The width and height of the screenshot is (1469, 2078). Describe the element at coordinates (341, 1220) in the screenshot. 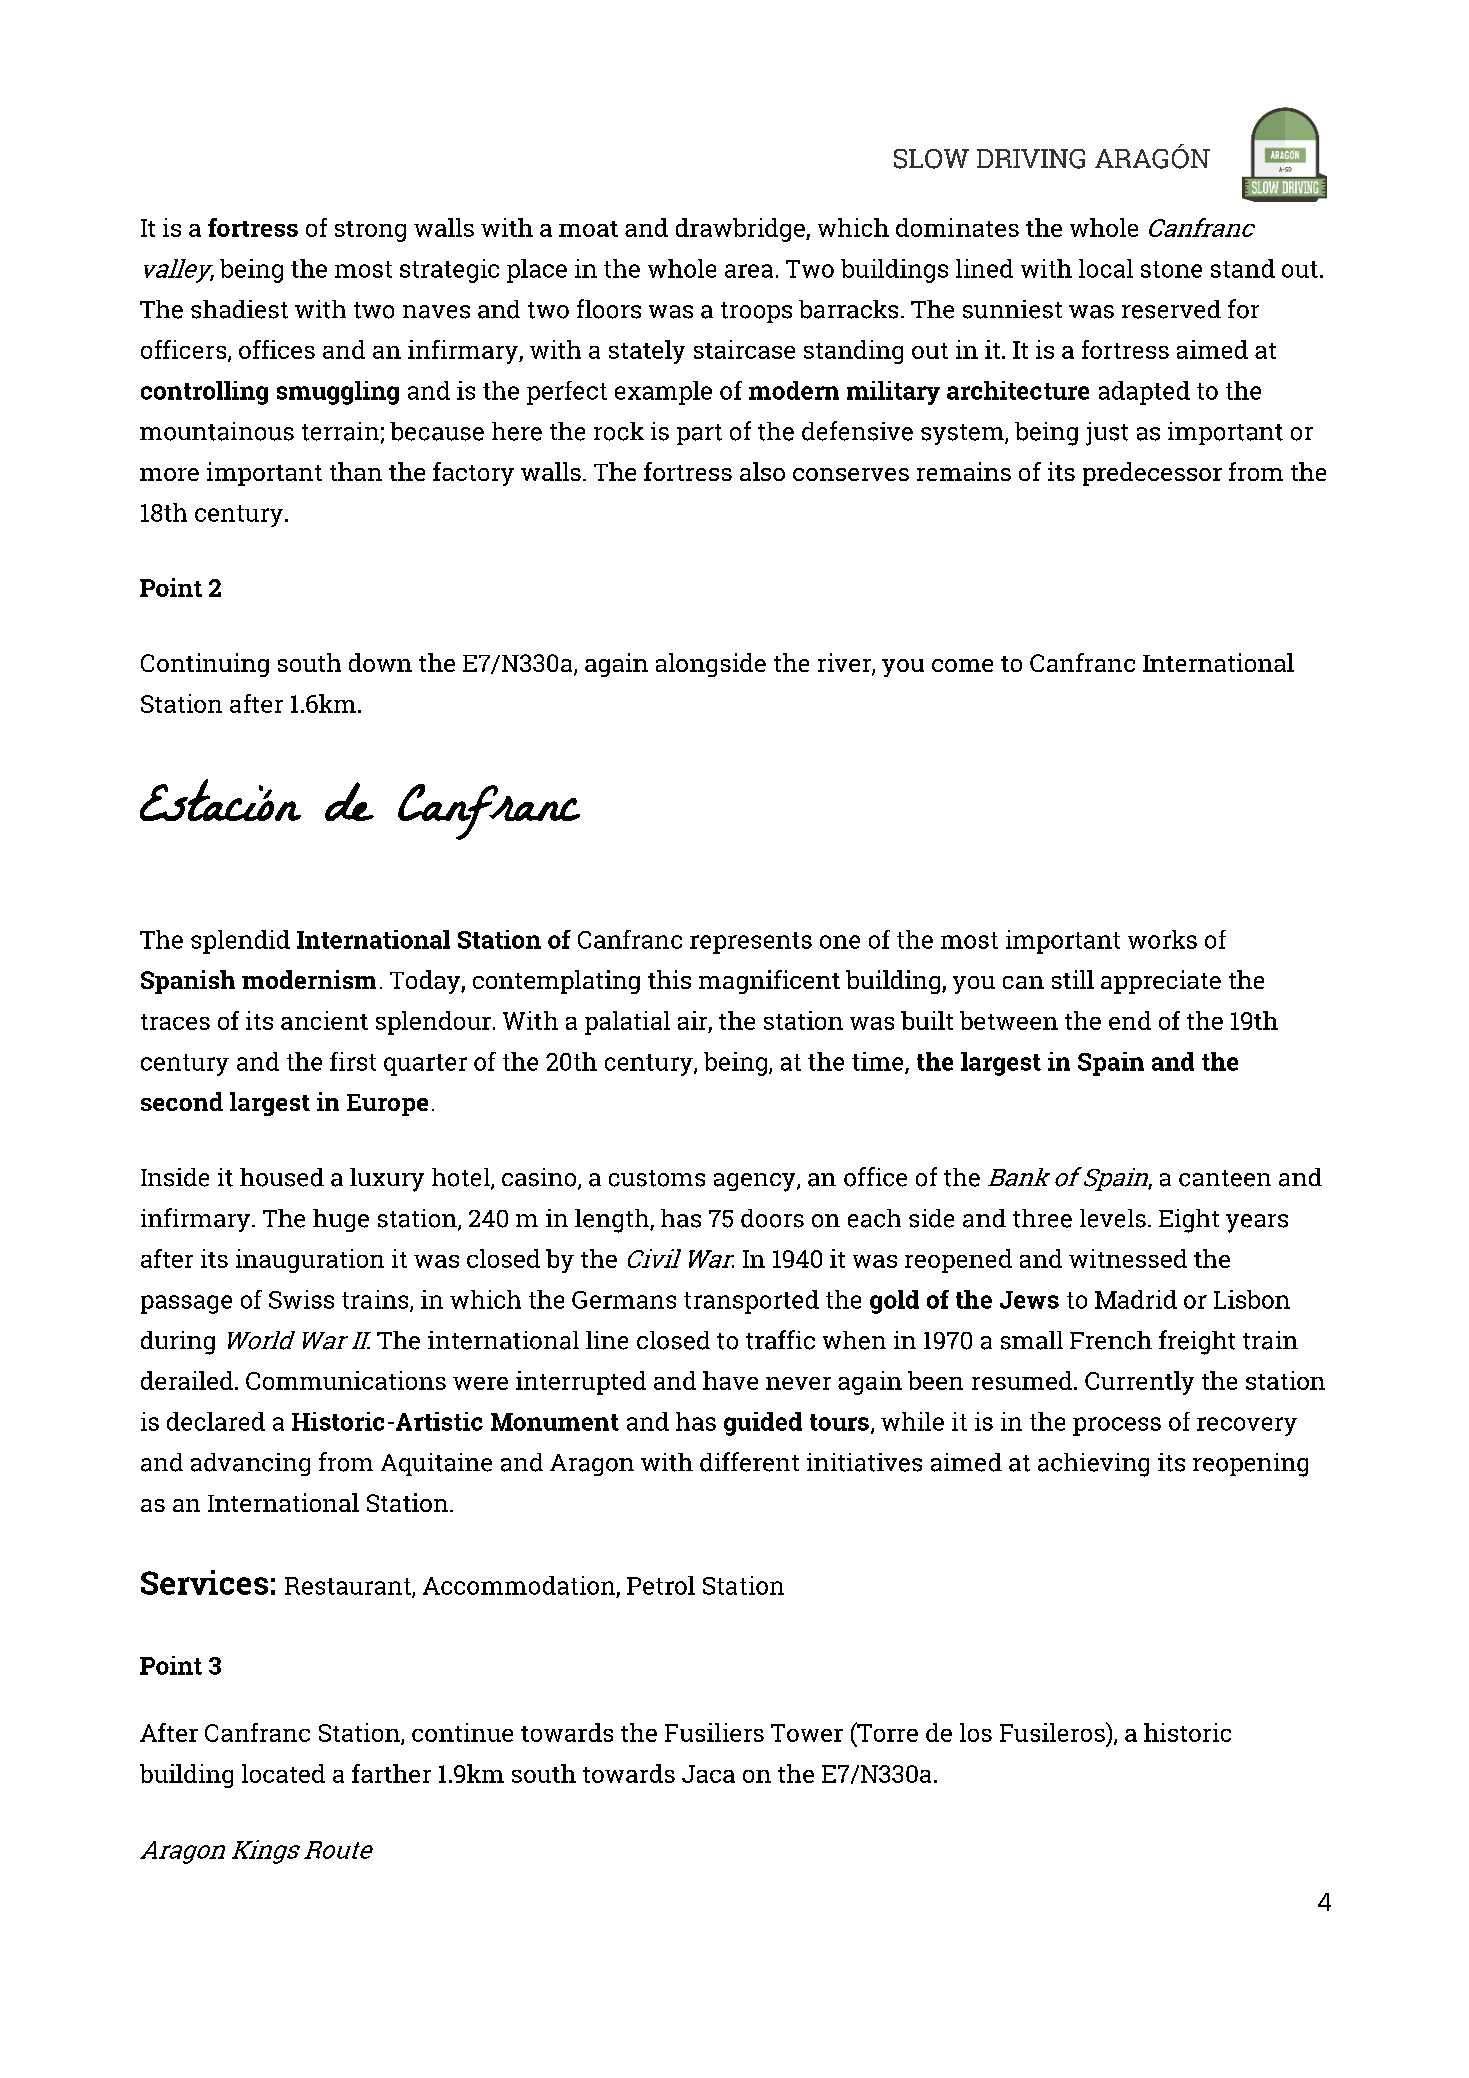

I see `huge` at that location.
